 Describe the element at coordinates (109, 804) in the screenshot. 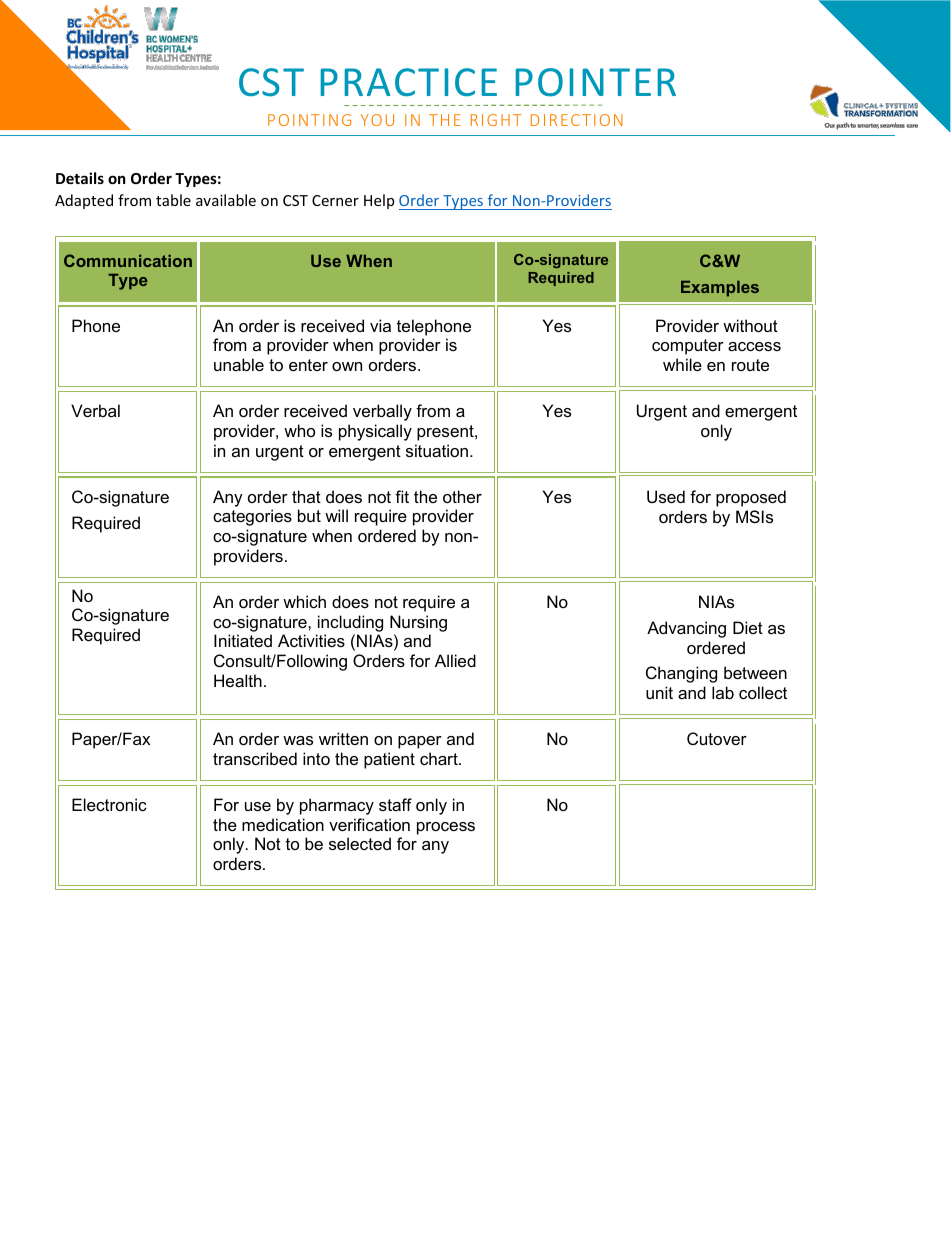

I see `Electronic` at that location.
